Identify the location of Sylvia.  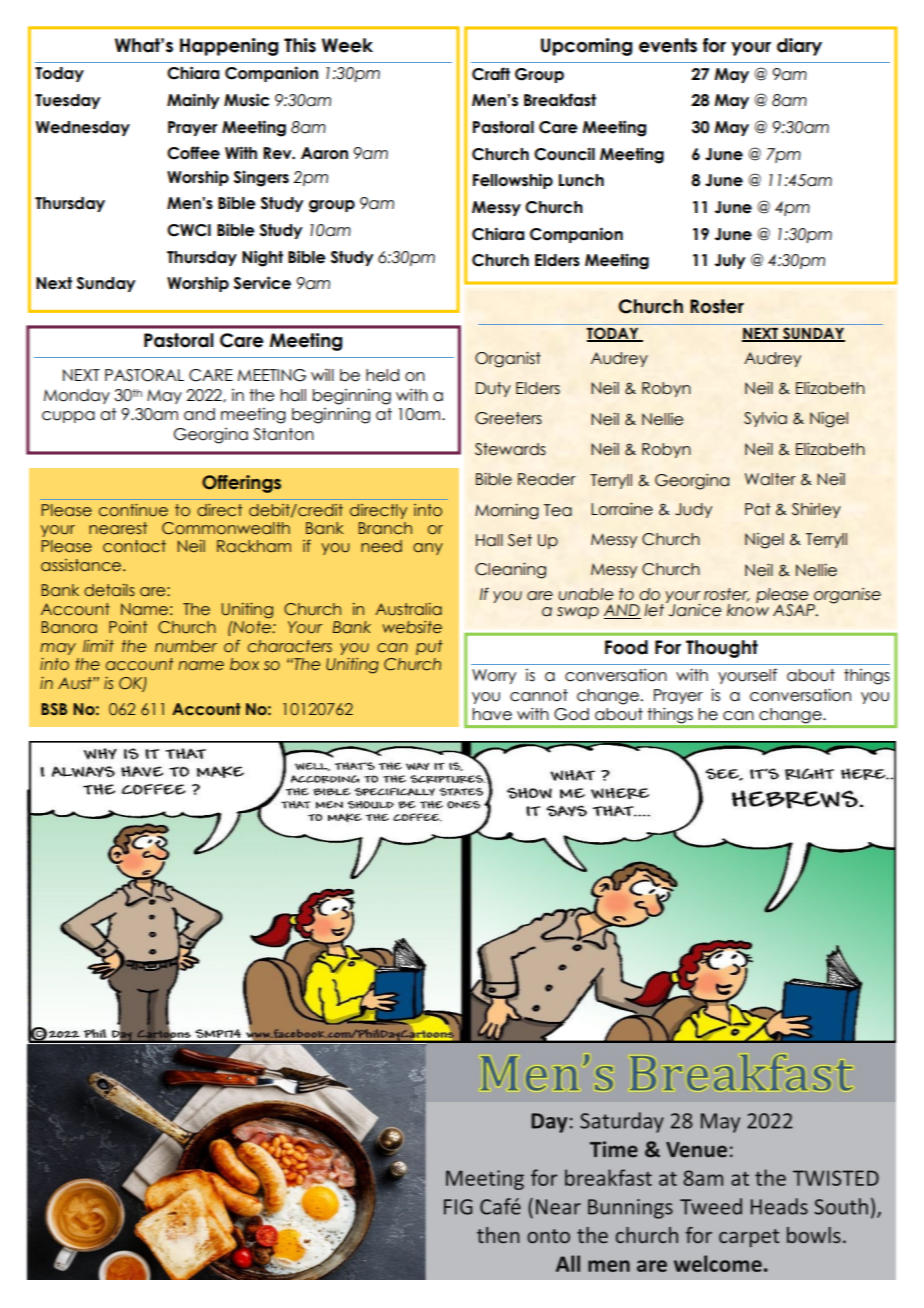
(765, 419).
